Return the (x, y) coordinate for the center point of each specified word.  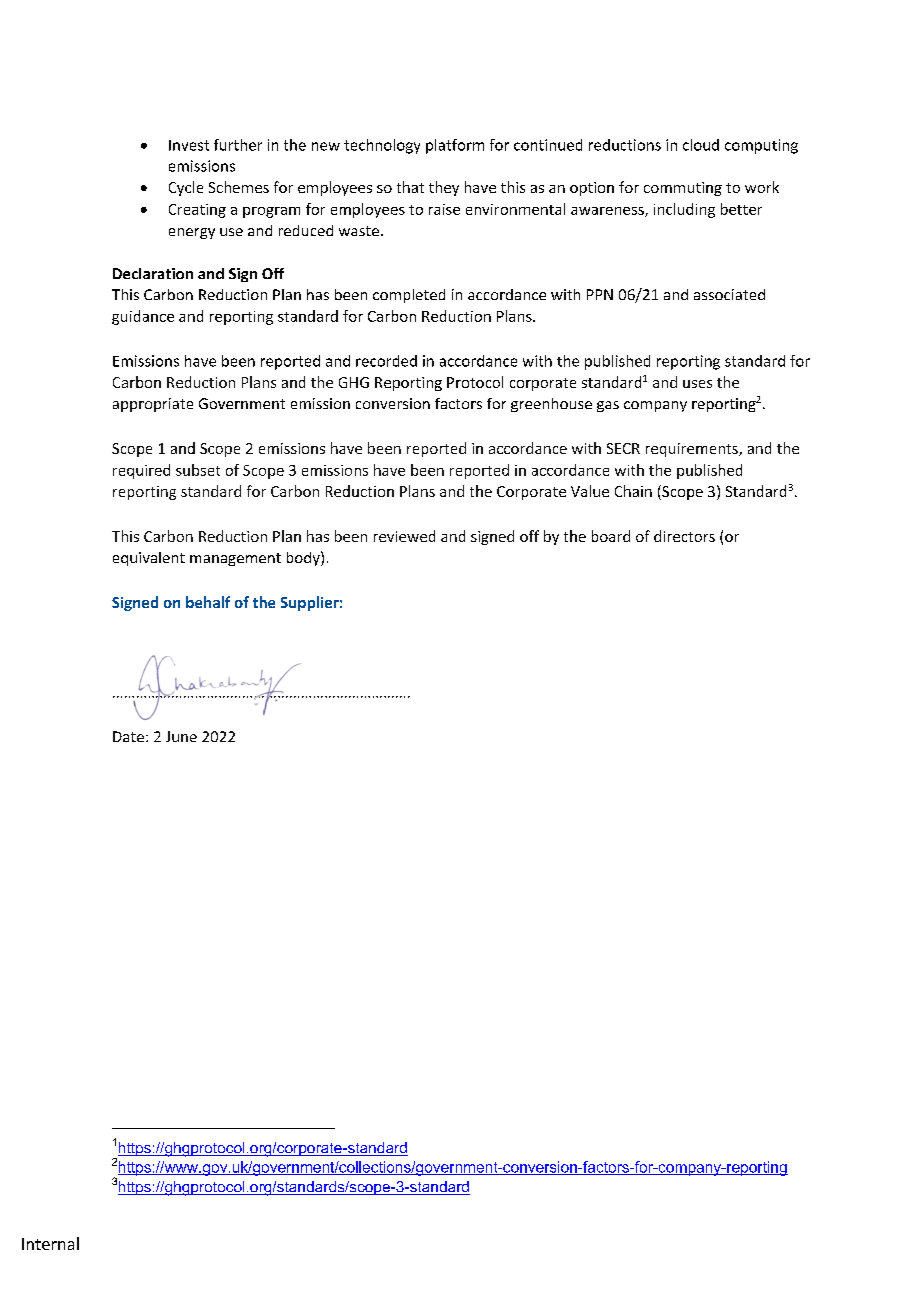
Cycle (186, 188)
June (181, 736)
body (304, 558)
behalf (208, 602)
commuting (683, 189)
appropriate (153, 405)
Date (128, 736)
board (611, 536)
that (410, 187)
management (235, 559)
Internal (50, 1243)
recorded (386, 361)
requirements (693, 450)
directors (684, 536)
